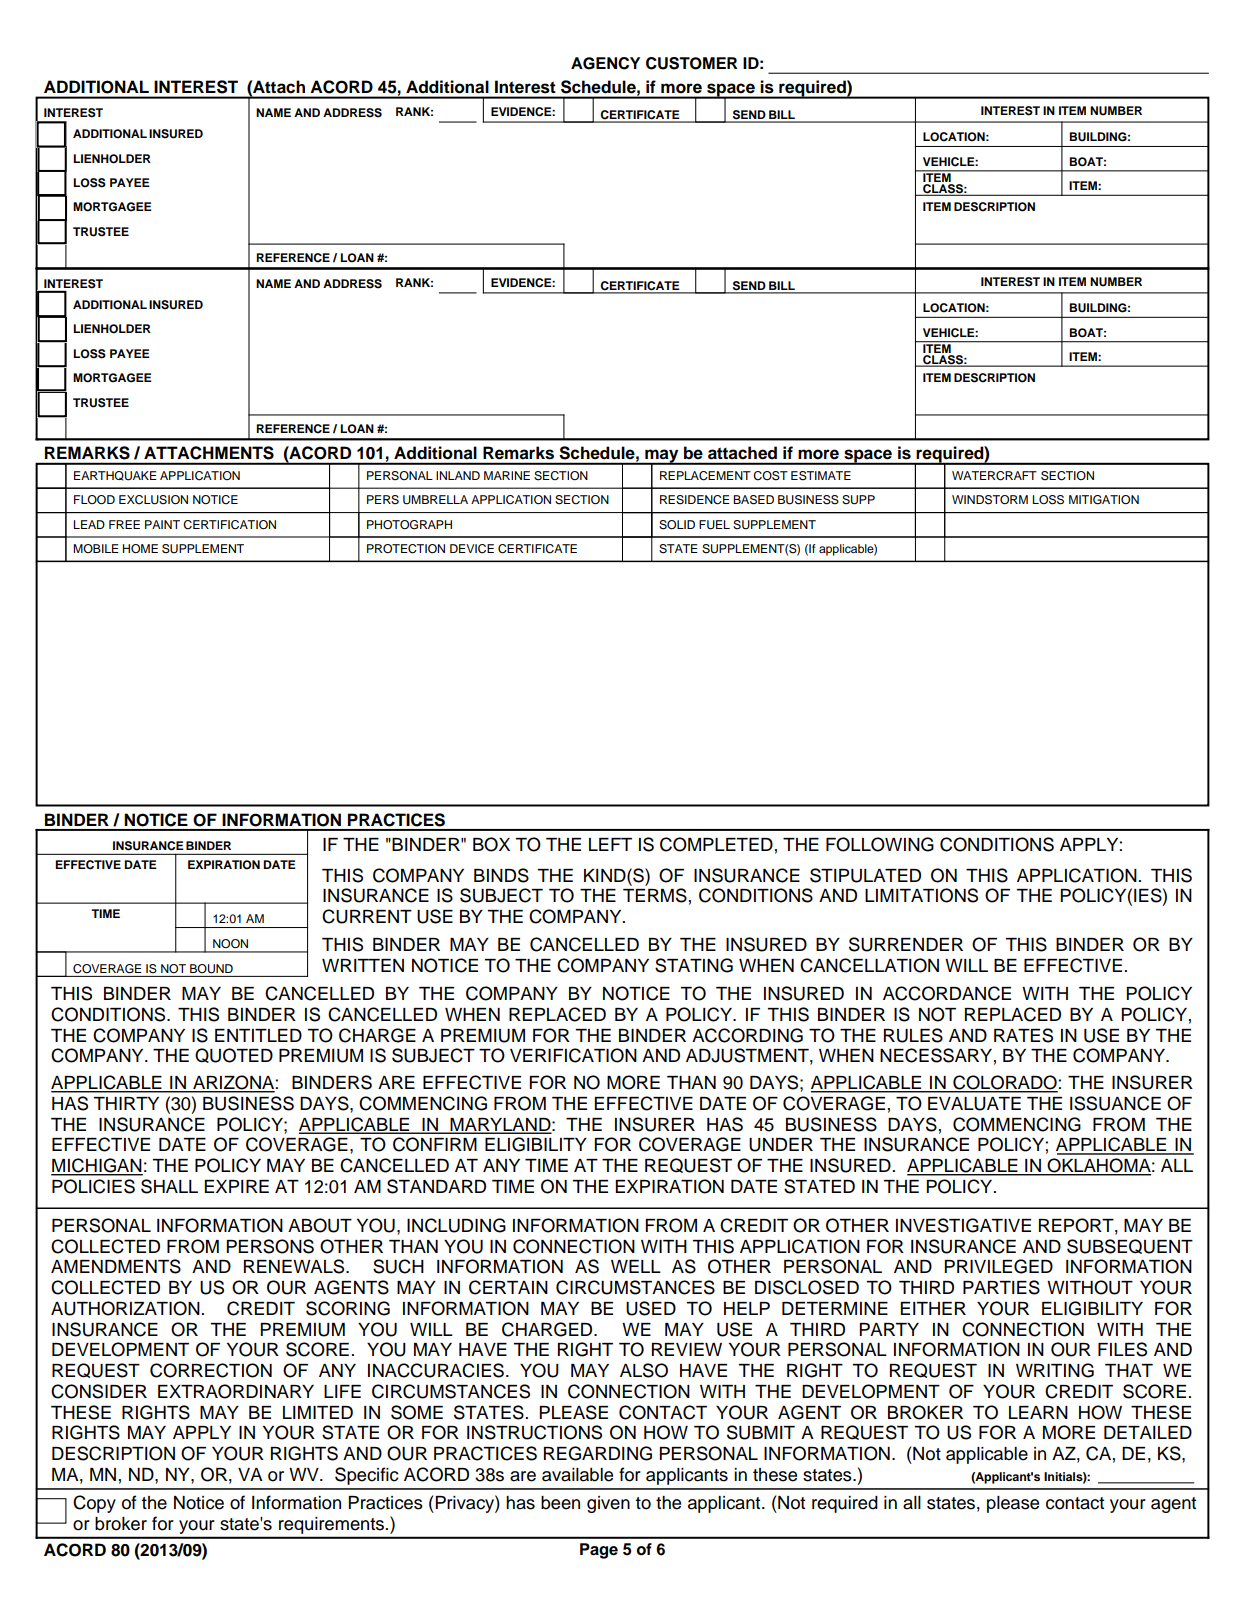 This document has width=1245, height=1611. Describe the element at coordinates (880, 844) in the document. I see `FOLLOWING` at that location.
